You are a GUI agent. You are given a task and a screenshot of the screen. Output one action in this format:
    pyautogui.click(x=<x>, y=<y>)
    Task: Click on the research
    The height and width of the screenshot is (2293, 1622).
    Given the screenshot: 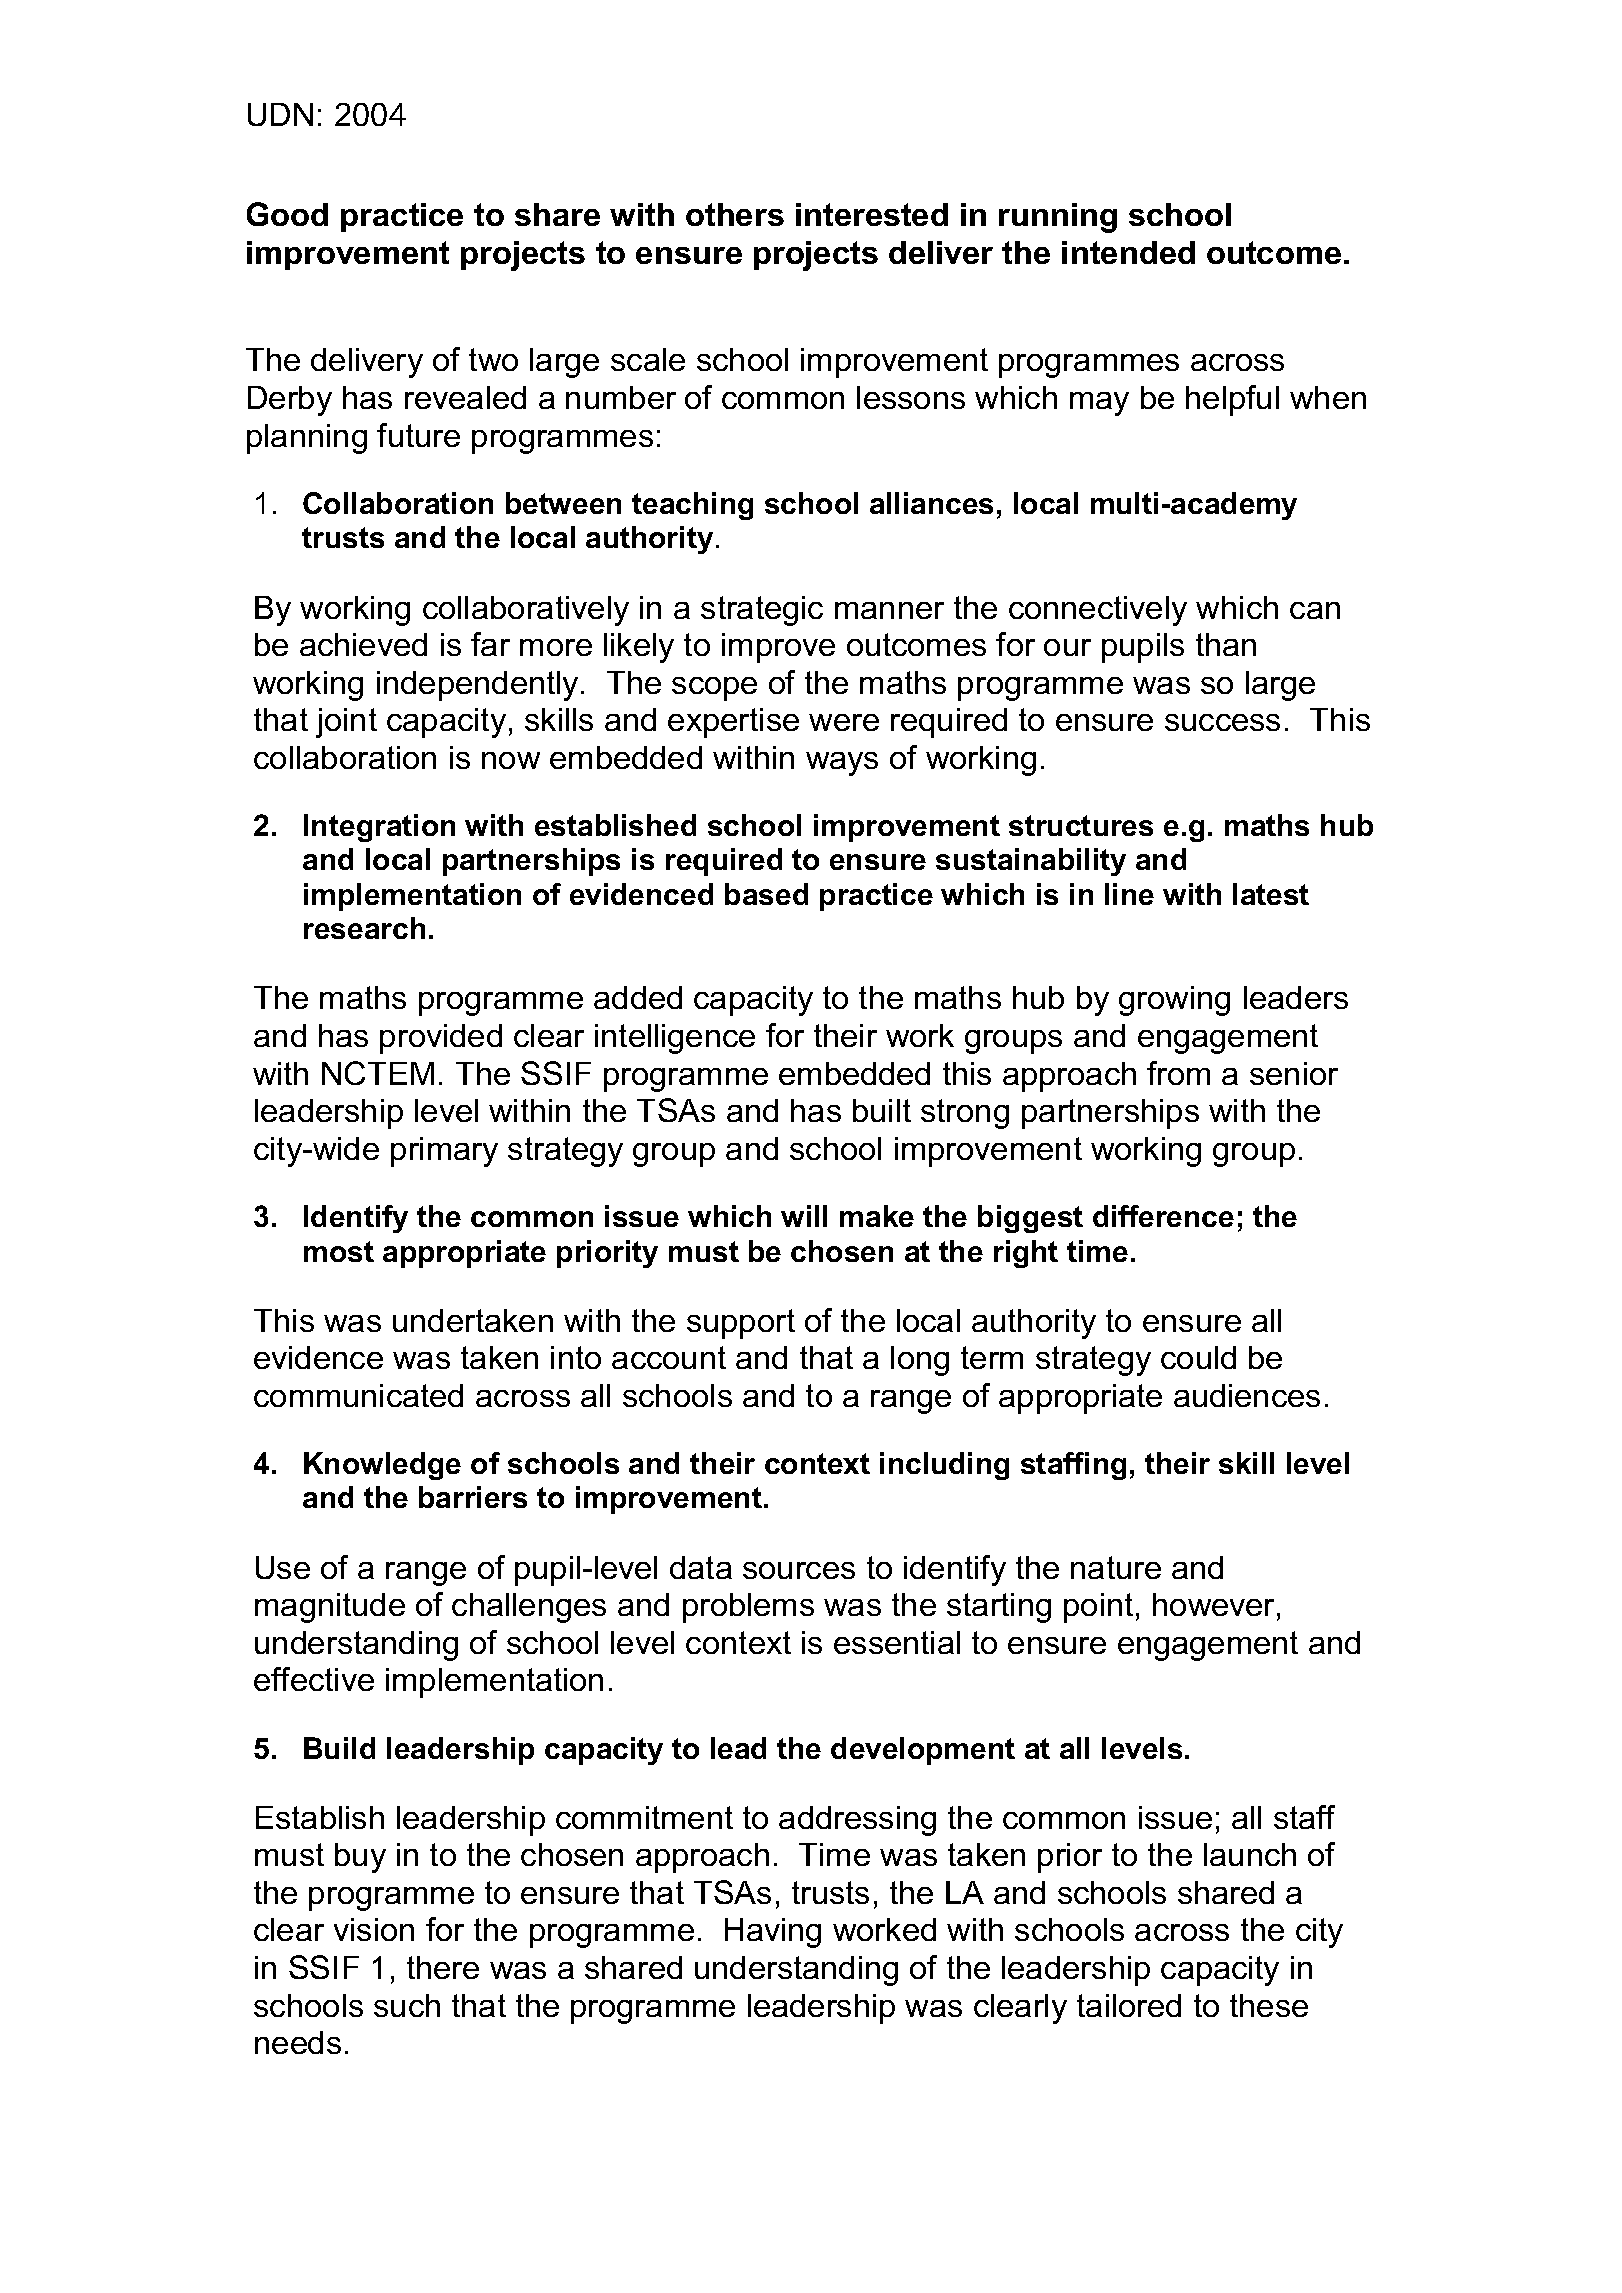 What is the action you would take?
    pyautogui.click(x=364, y=928)
